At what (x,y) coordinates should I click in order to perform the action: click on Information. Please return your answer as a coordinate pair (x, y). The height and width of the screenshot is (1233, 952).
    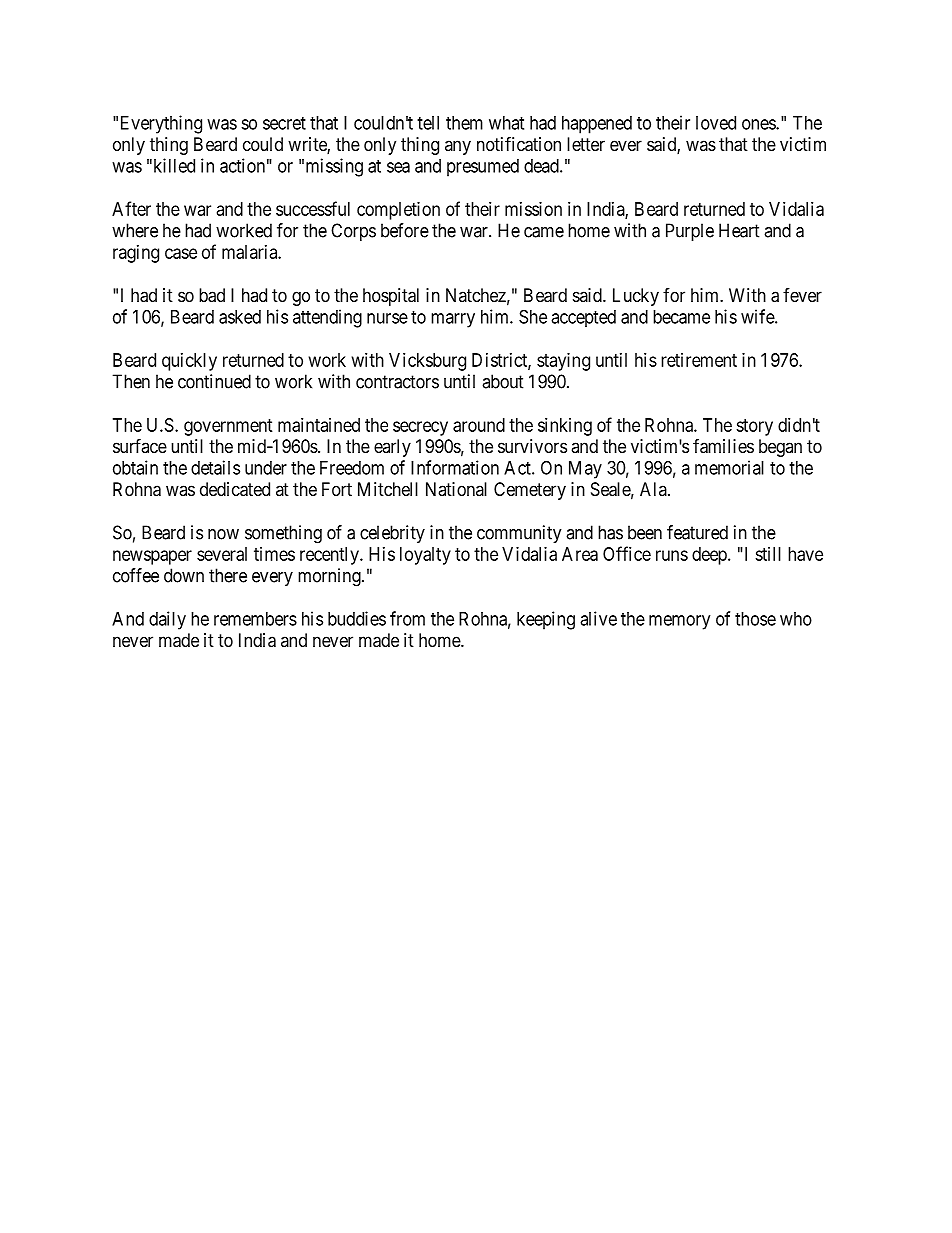
    Looking at the image, I should click on (455, 467).
